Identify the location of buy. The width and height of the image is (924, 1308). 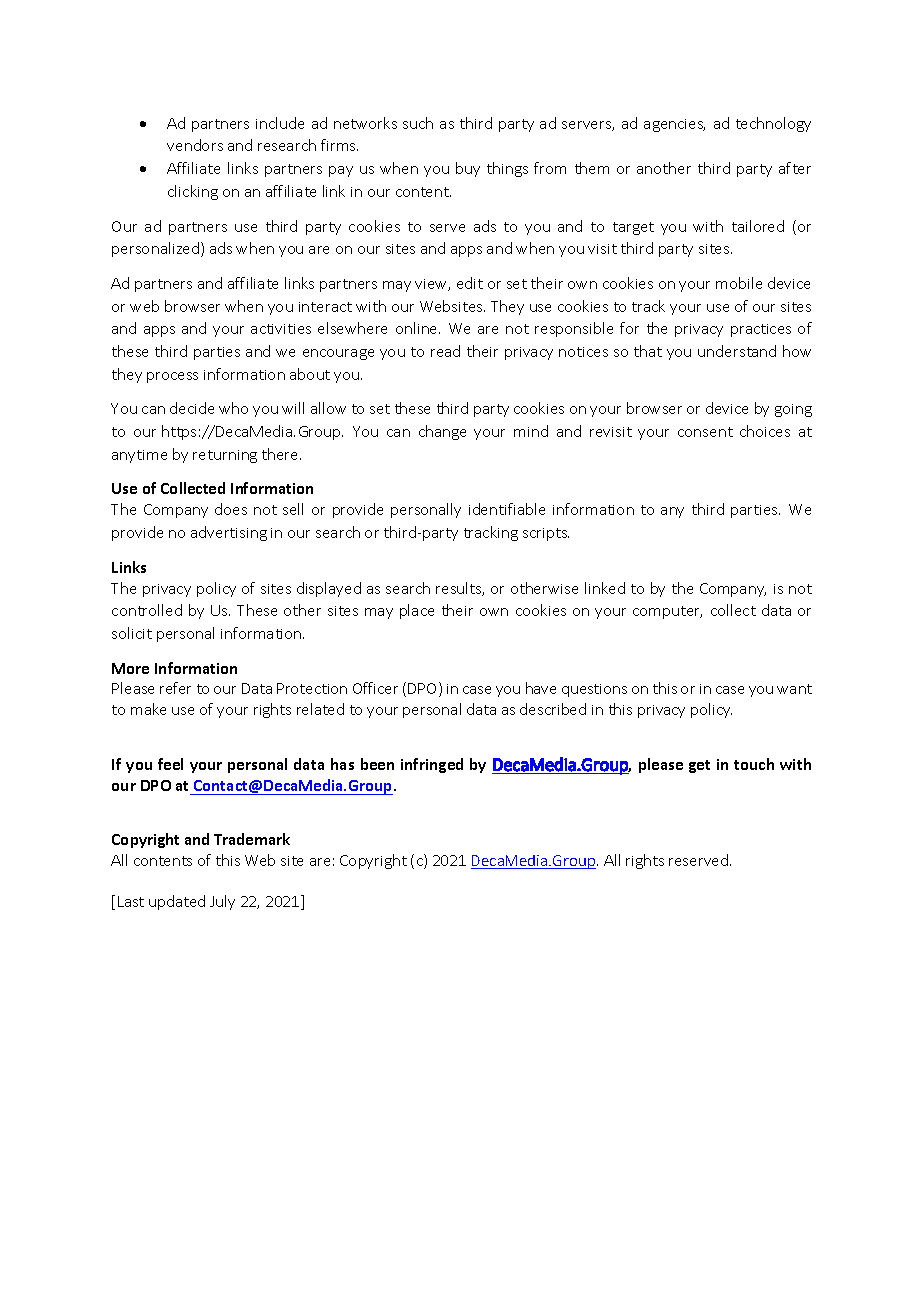
(468, 169).
